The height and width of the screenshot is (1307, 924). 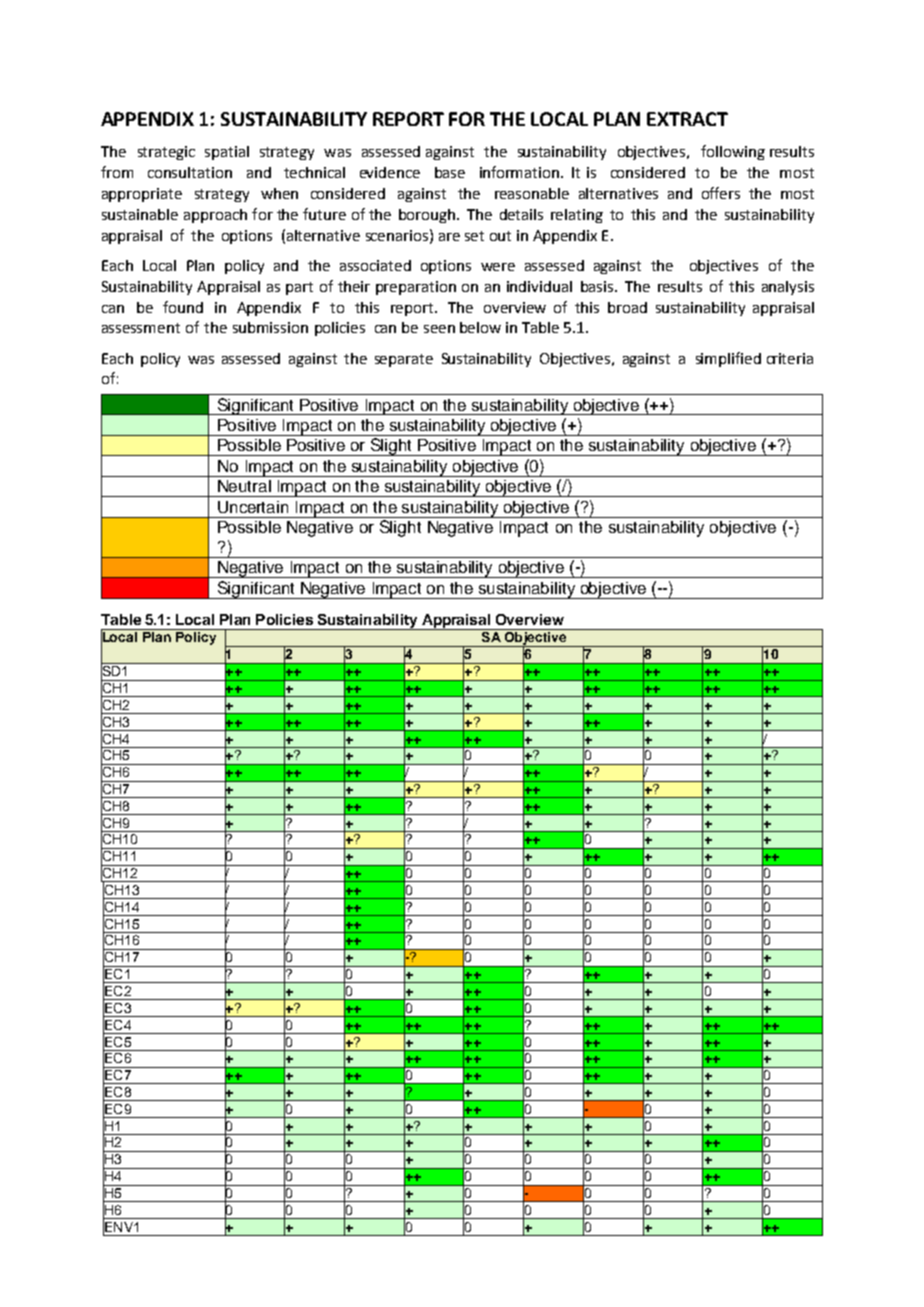 I want to click on assessment, so click(x=141, y=328).
